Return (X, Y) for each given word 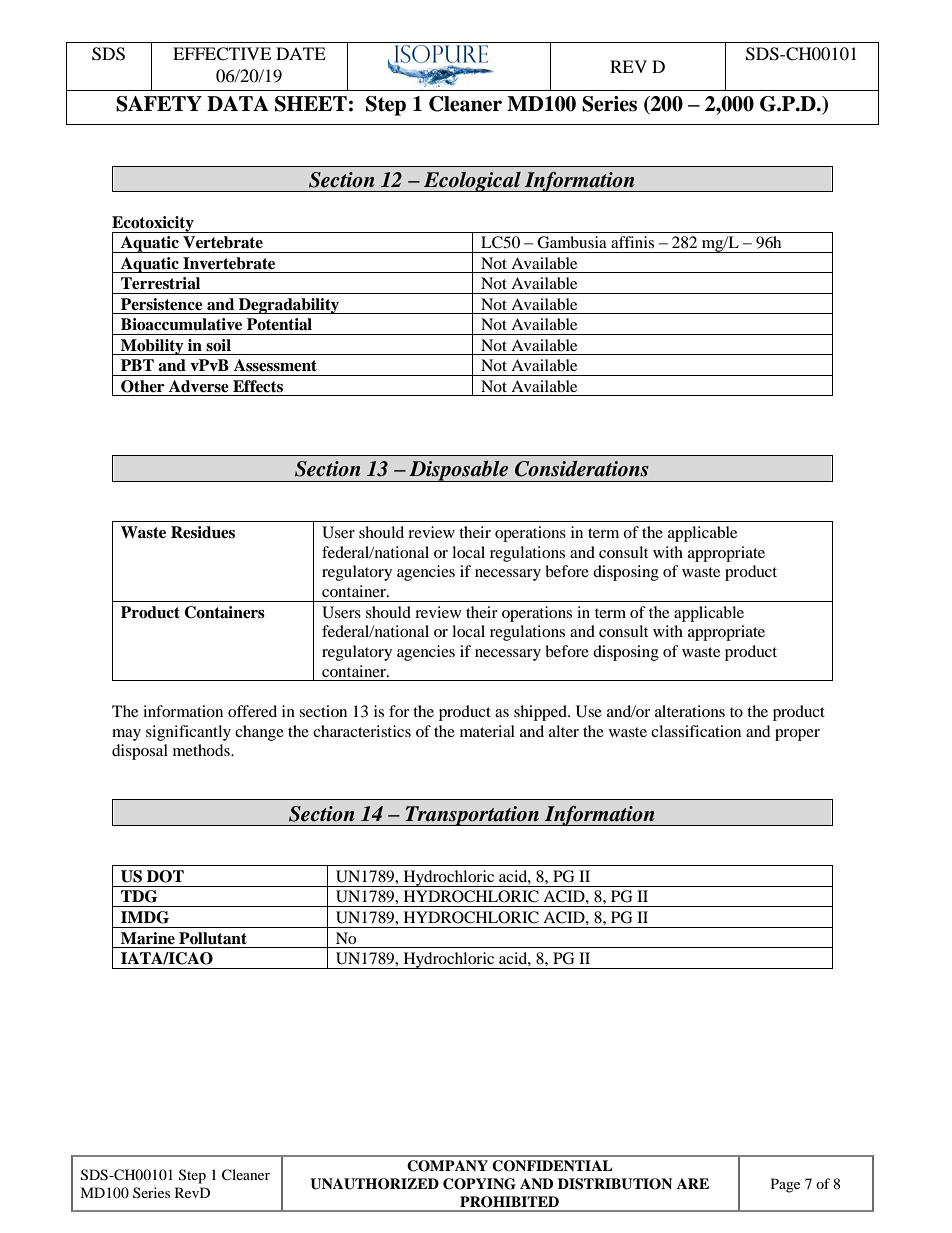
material (487, 731)
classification (696, 731)
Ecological (472, 181)
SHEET (311, 104)
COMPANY (447, 1166)
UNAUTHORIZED (374, 1184)
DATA (238, 103)
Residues (203, 532)
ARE (693, 1183)
